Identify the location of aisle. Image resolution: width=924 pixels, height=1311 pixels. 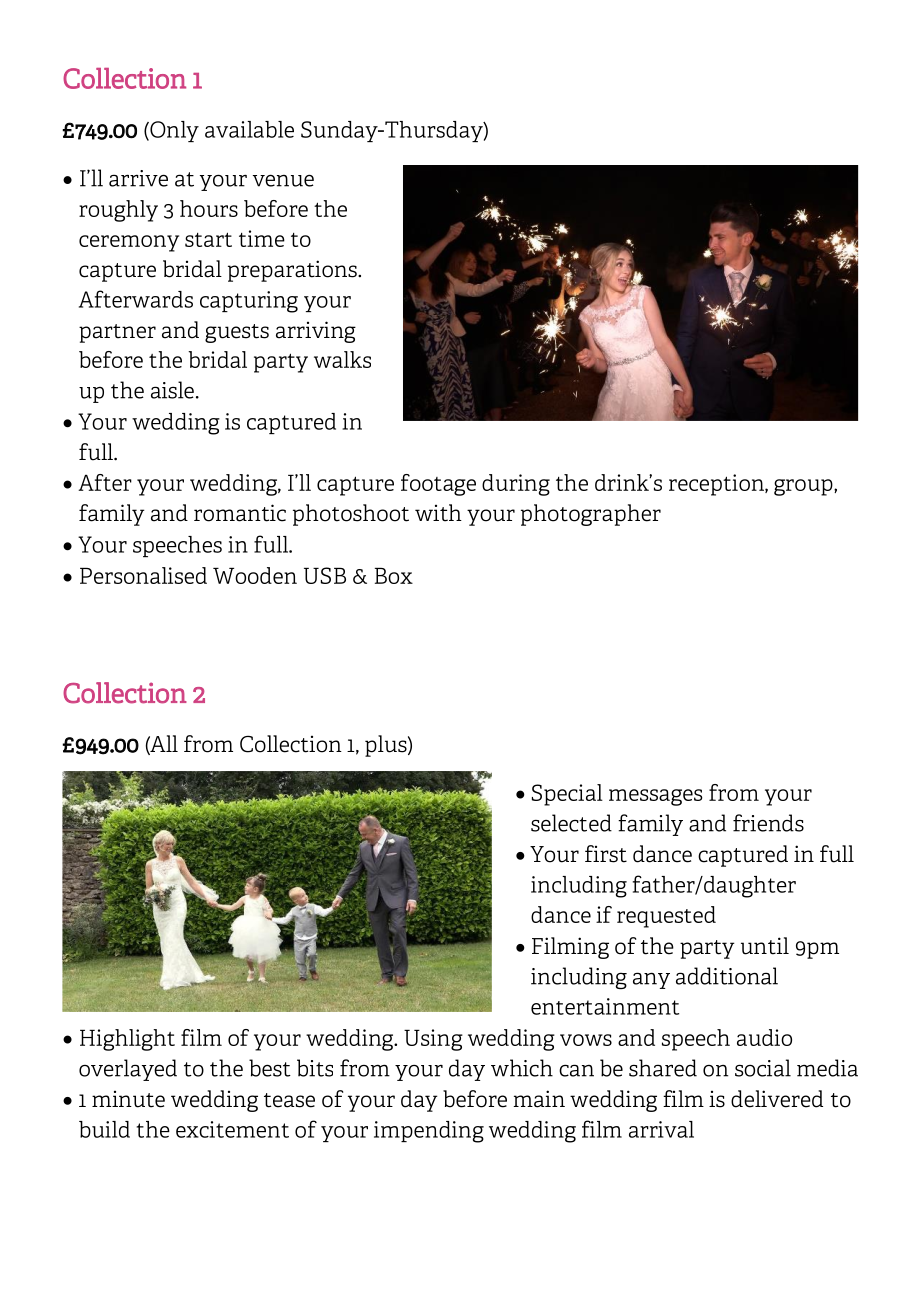
(172, 390).
